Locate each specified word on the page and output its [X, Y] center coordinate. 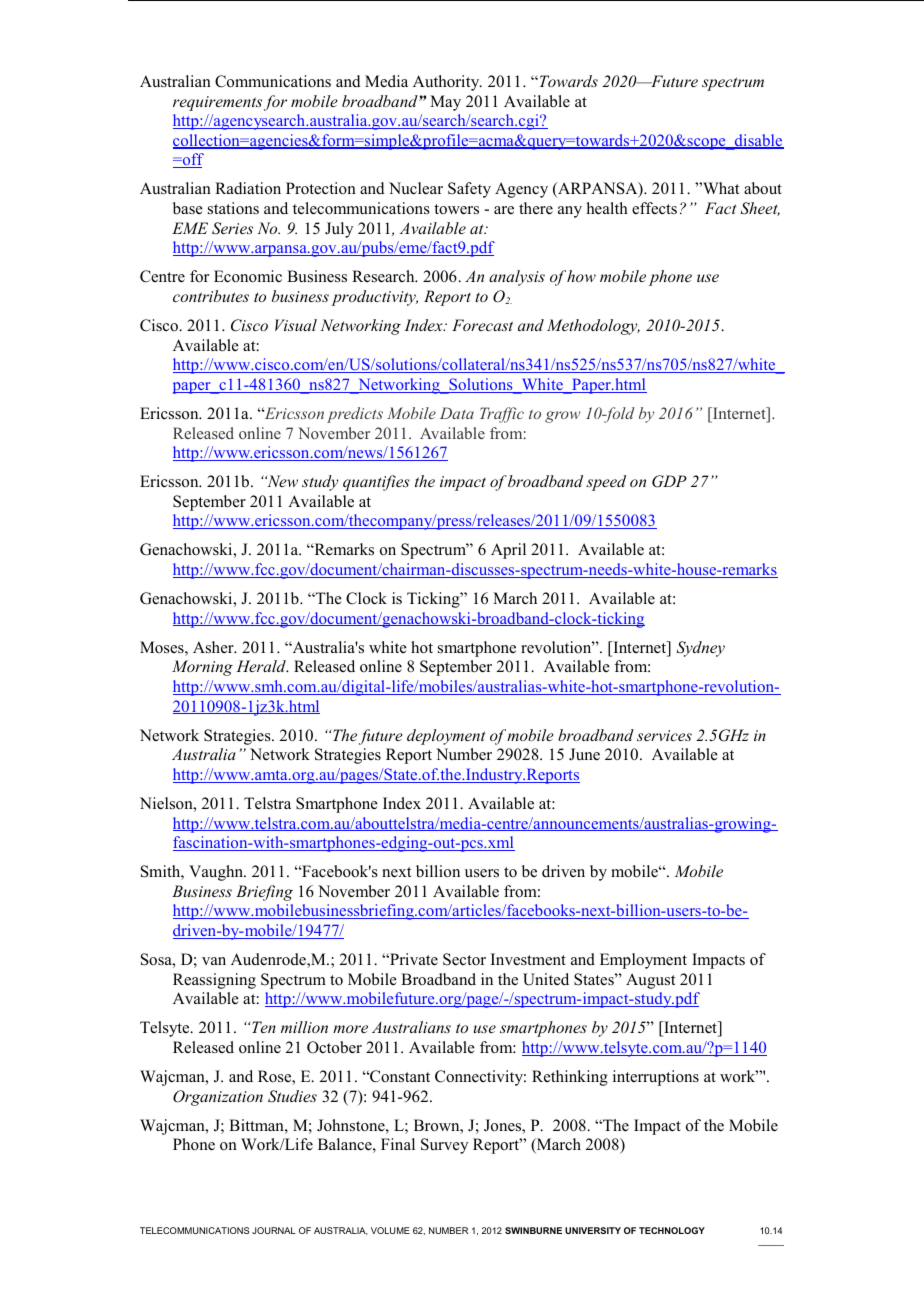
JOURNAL [274, 1230]
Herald [262, 666]
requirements [217, 103]
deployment [446, 737]
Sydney [700, 649]
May [445, 103]
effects [654, 208]
